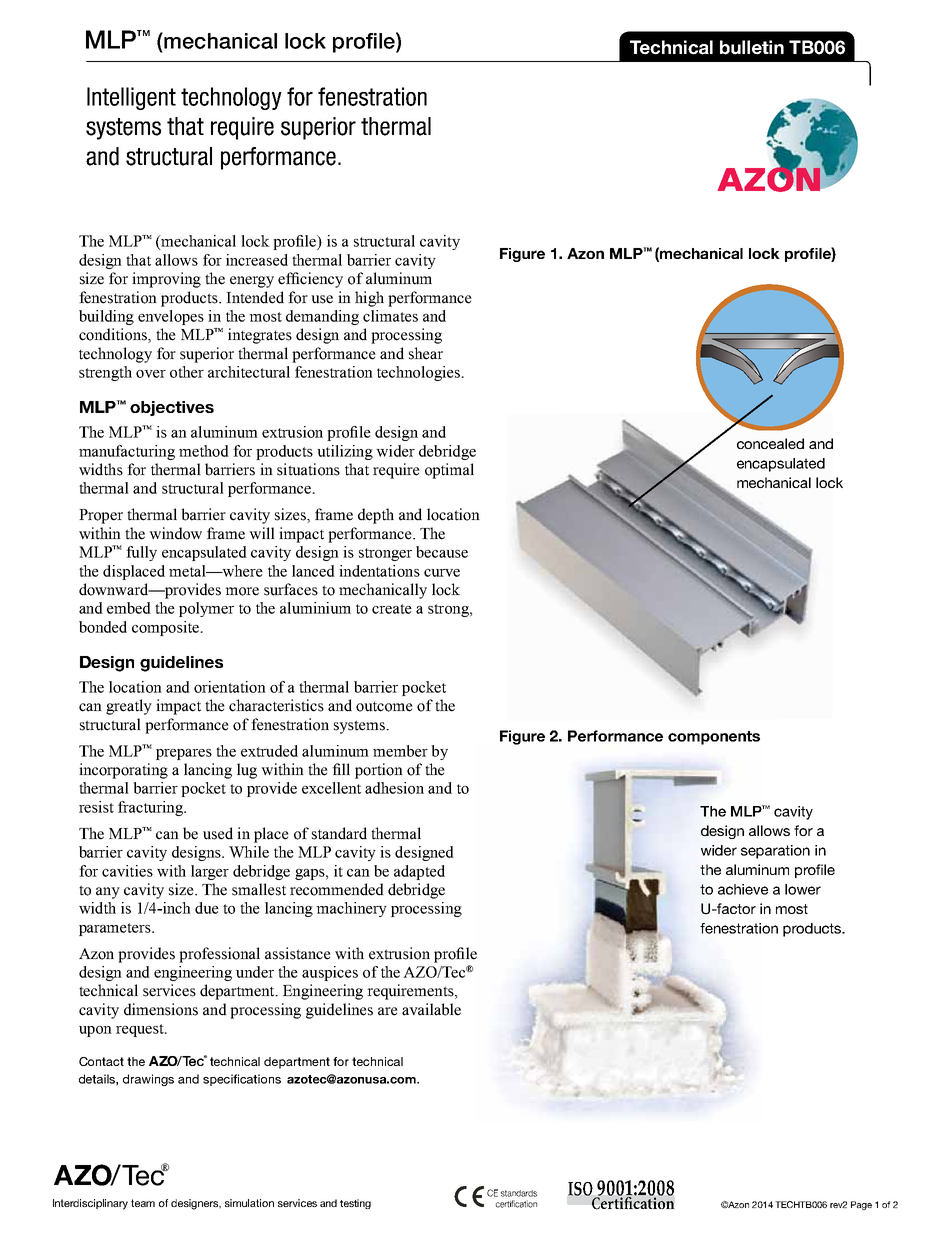  What do you see at coordinates (143, 1203) in the screenshot?
I see `team` at bounding box center [143, 1203].
